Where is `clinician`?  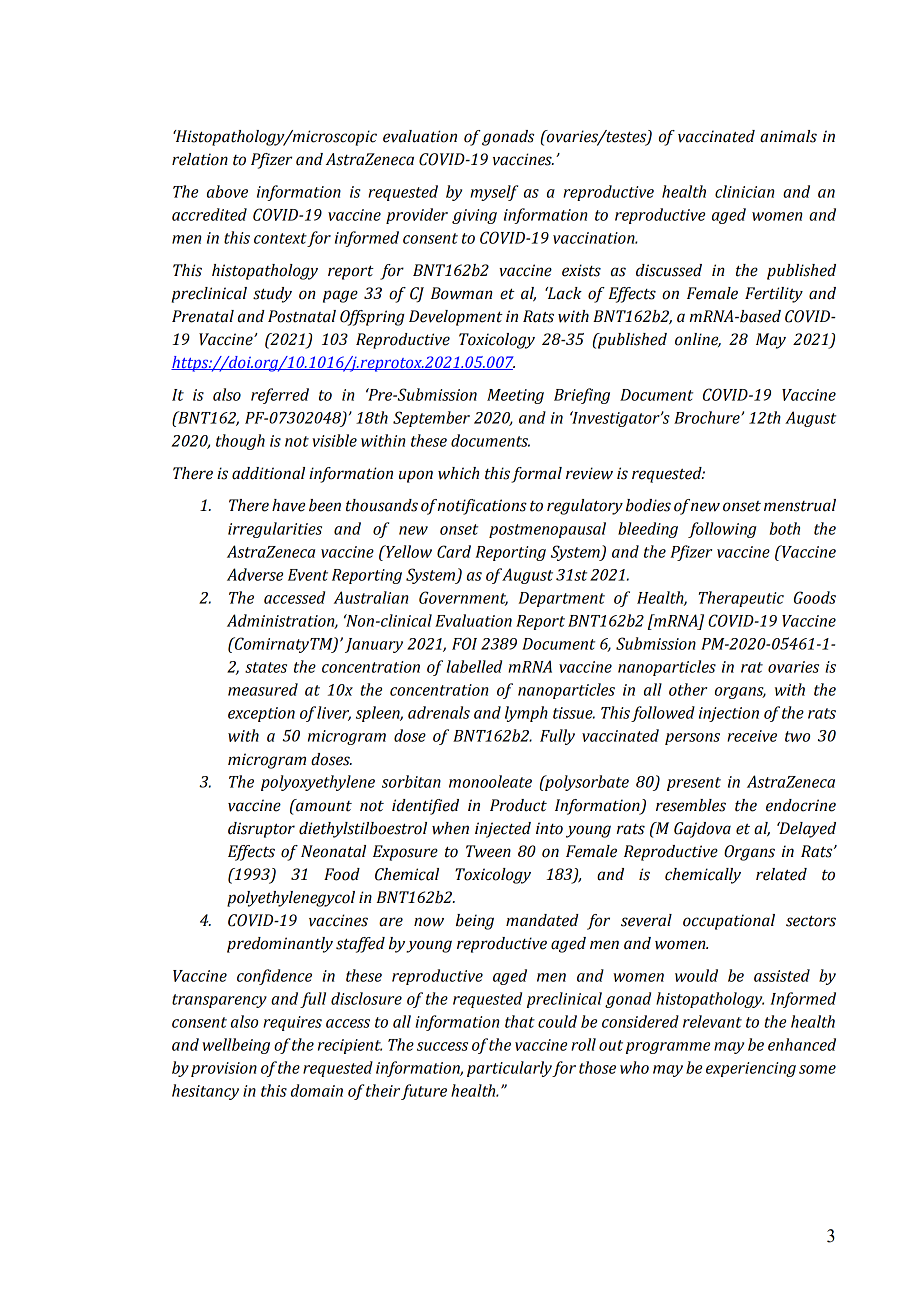
clinician is located at coordinates (745, 191).
